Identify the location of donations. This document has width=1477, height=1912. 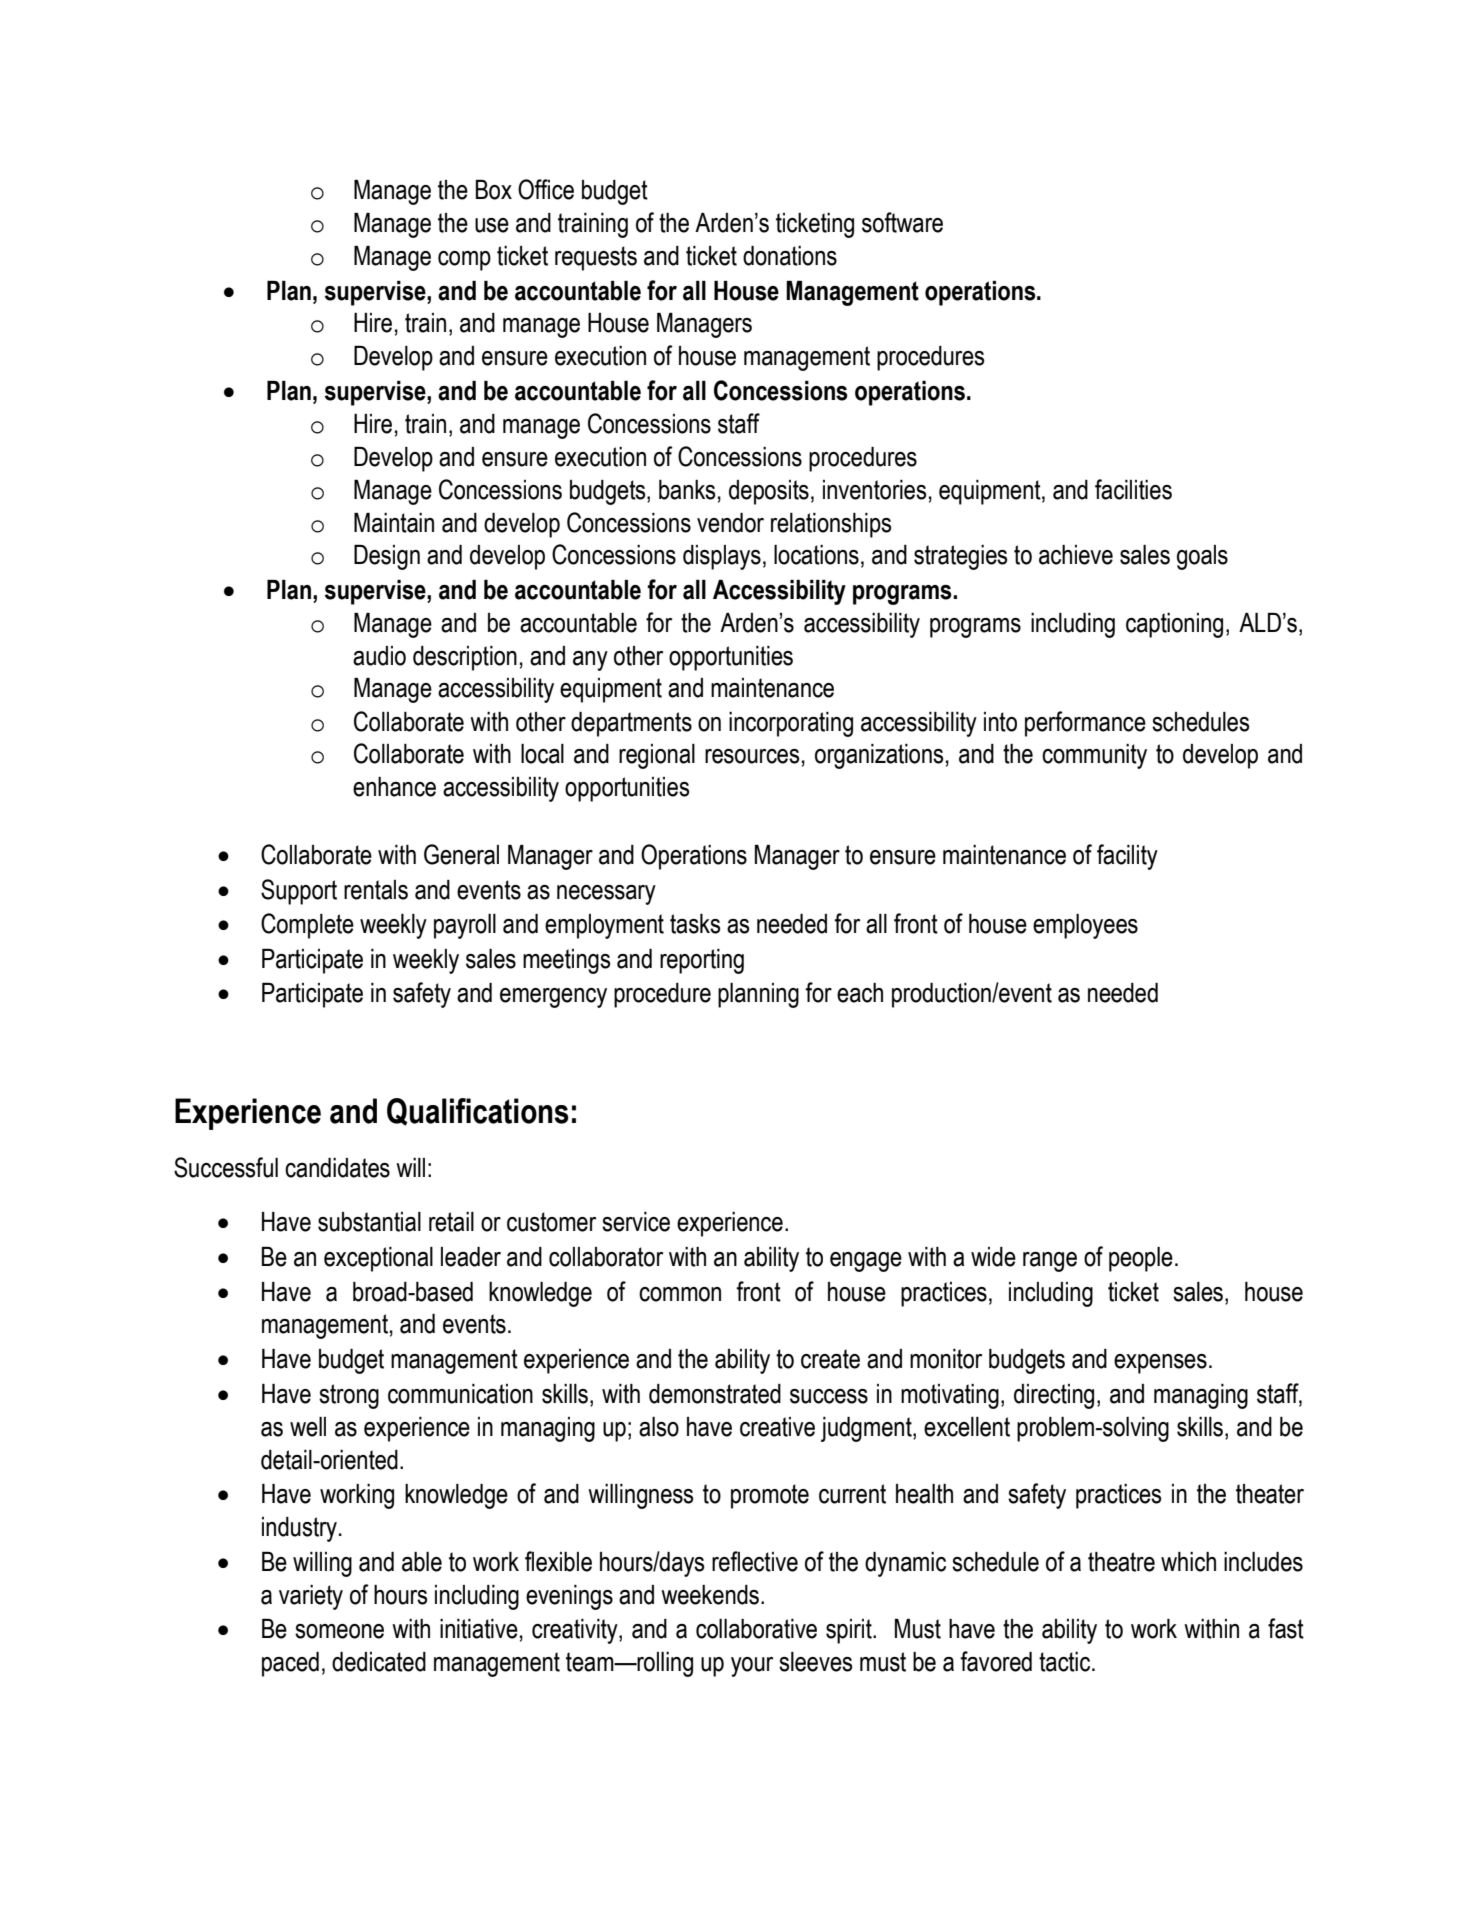
(790, 256).
